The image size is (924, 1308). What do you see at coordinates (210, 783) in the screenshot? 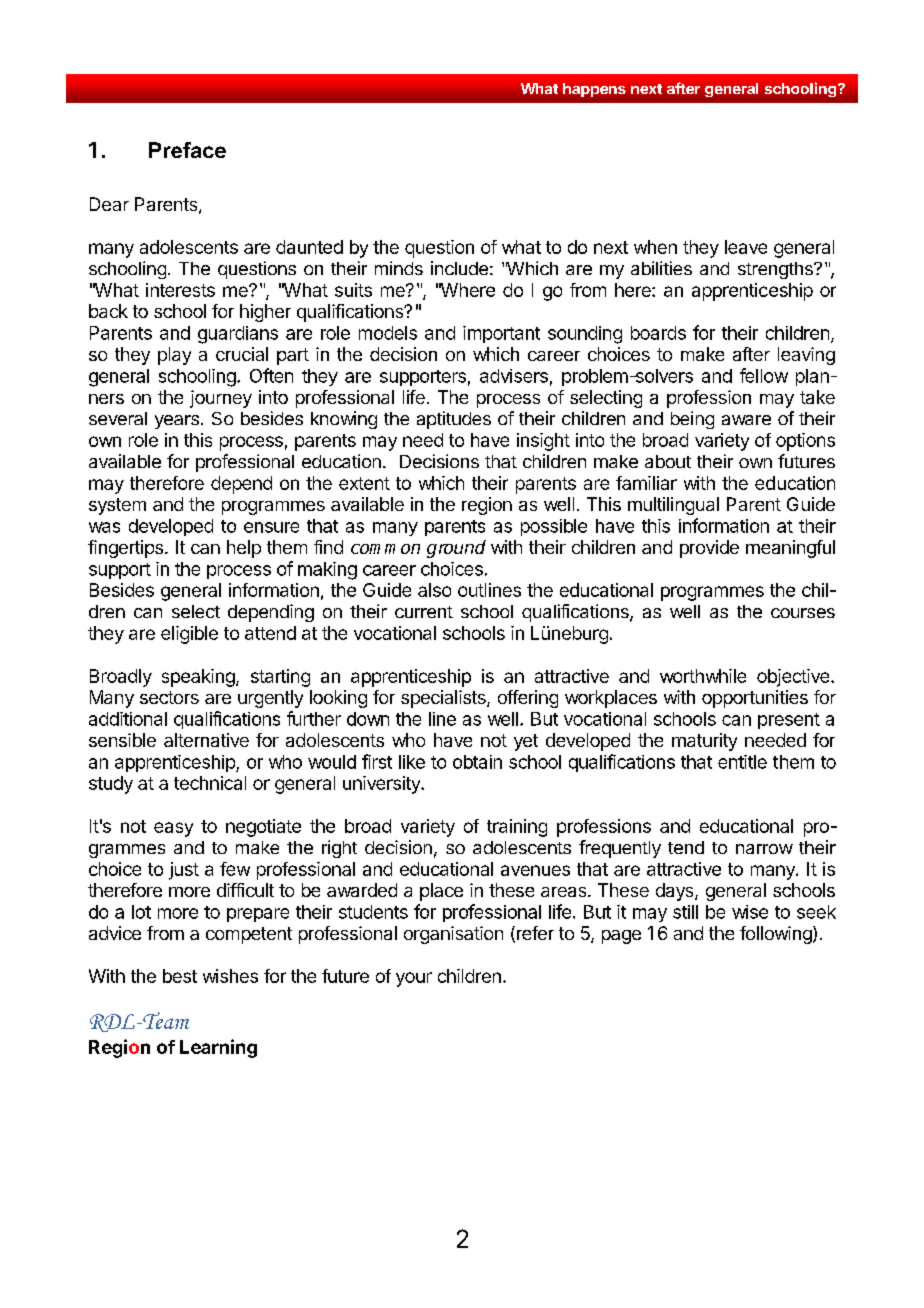
I see `technical` at bounding box center [210, 783].
